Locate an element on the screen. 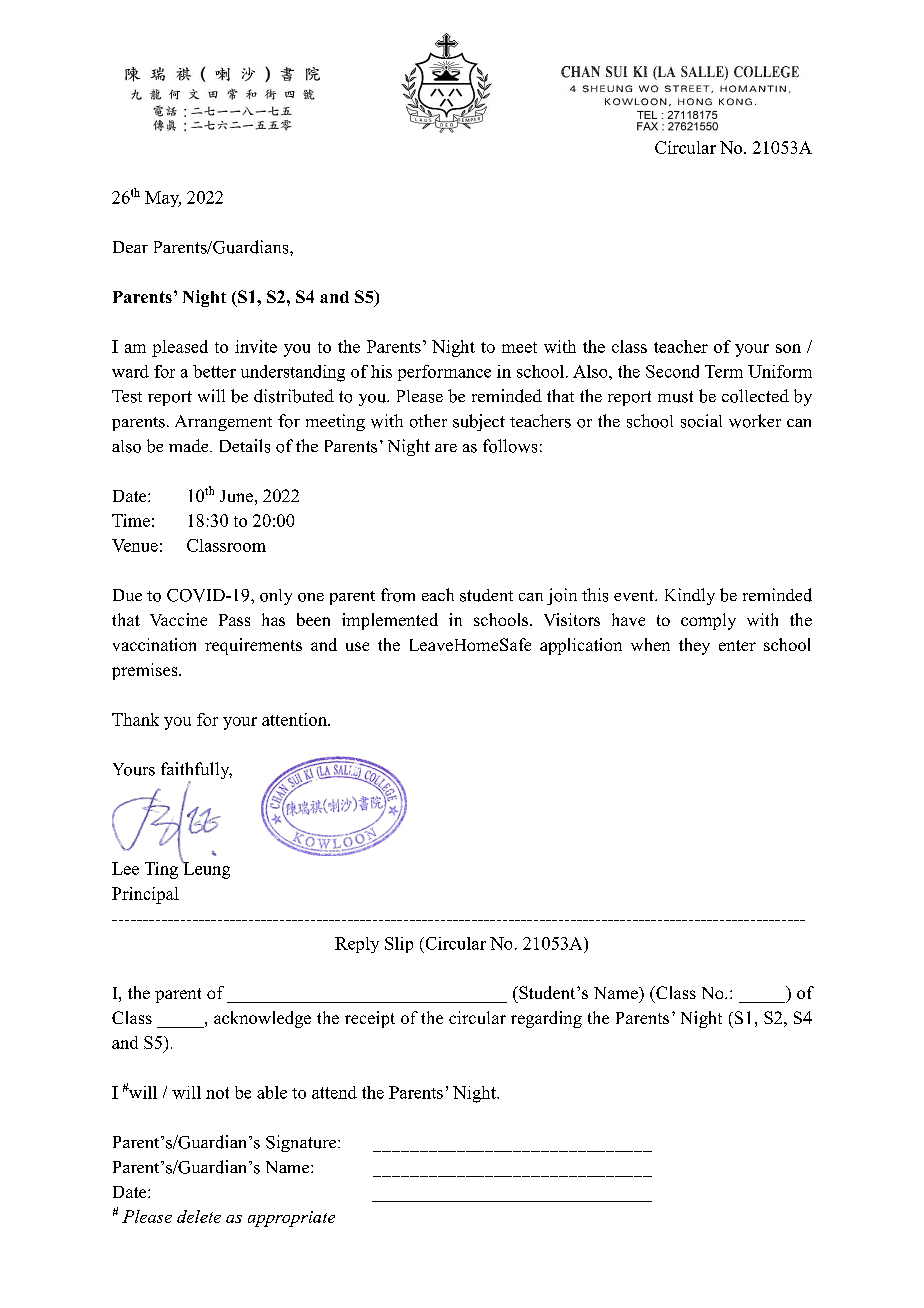 The width and height of the screenshot is (924, 1308). Leung is located at coordinates (205, 869).
